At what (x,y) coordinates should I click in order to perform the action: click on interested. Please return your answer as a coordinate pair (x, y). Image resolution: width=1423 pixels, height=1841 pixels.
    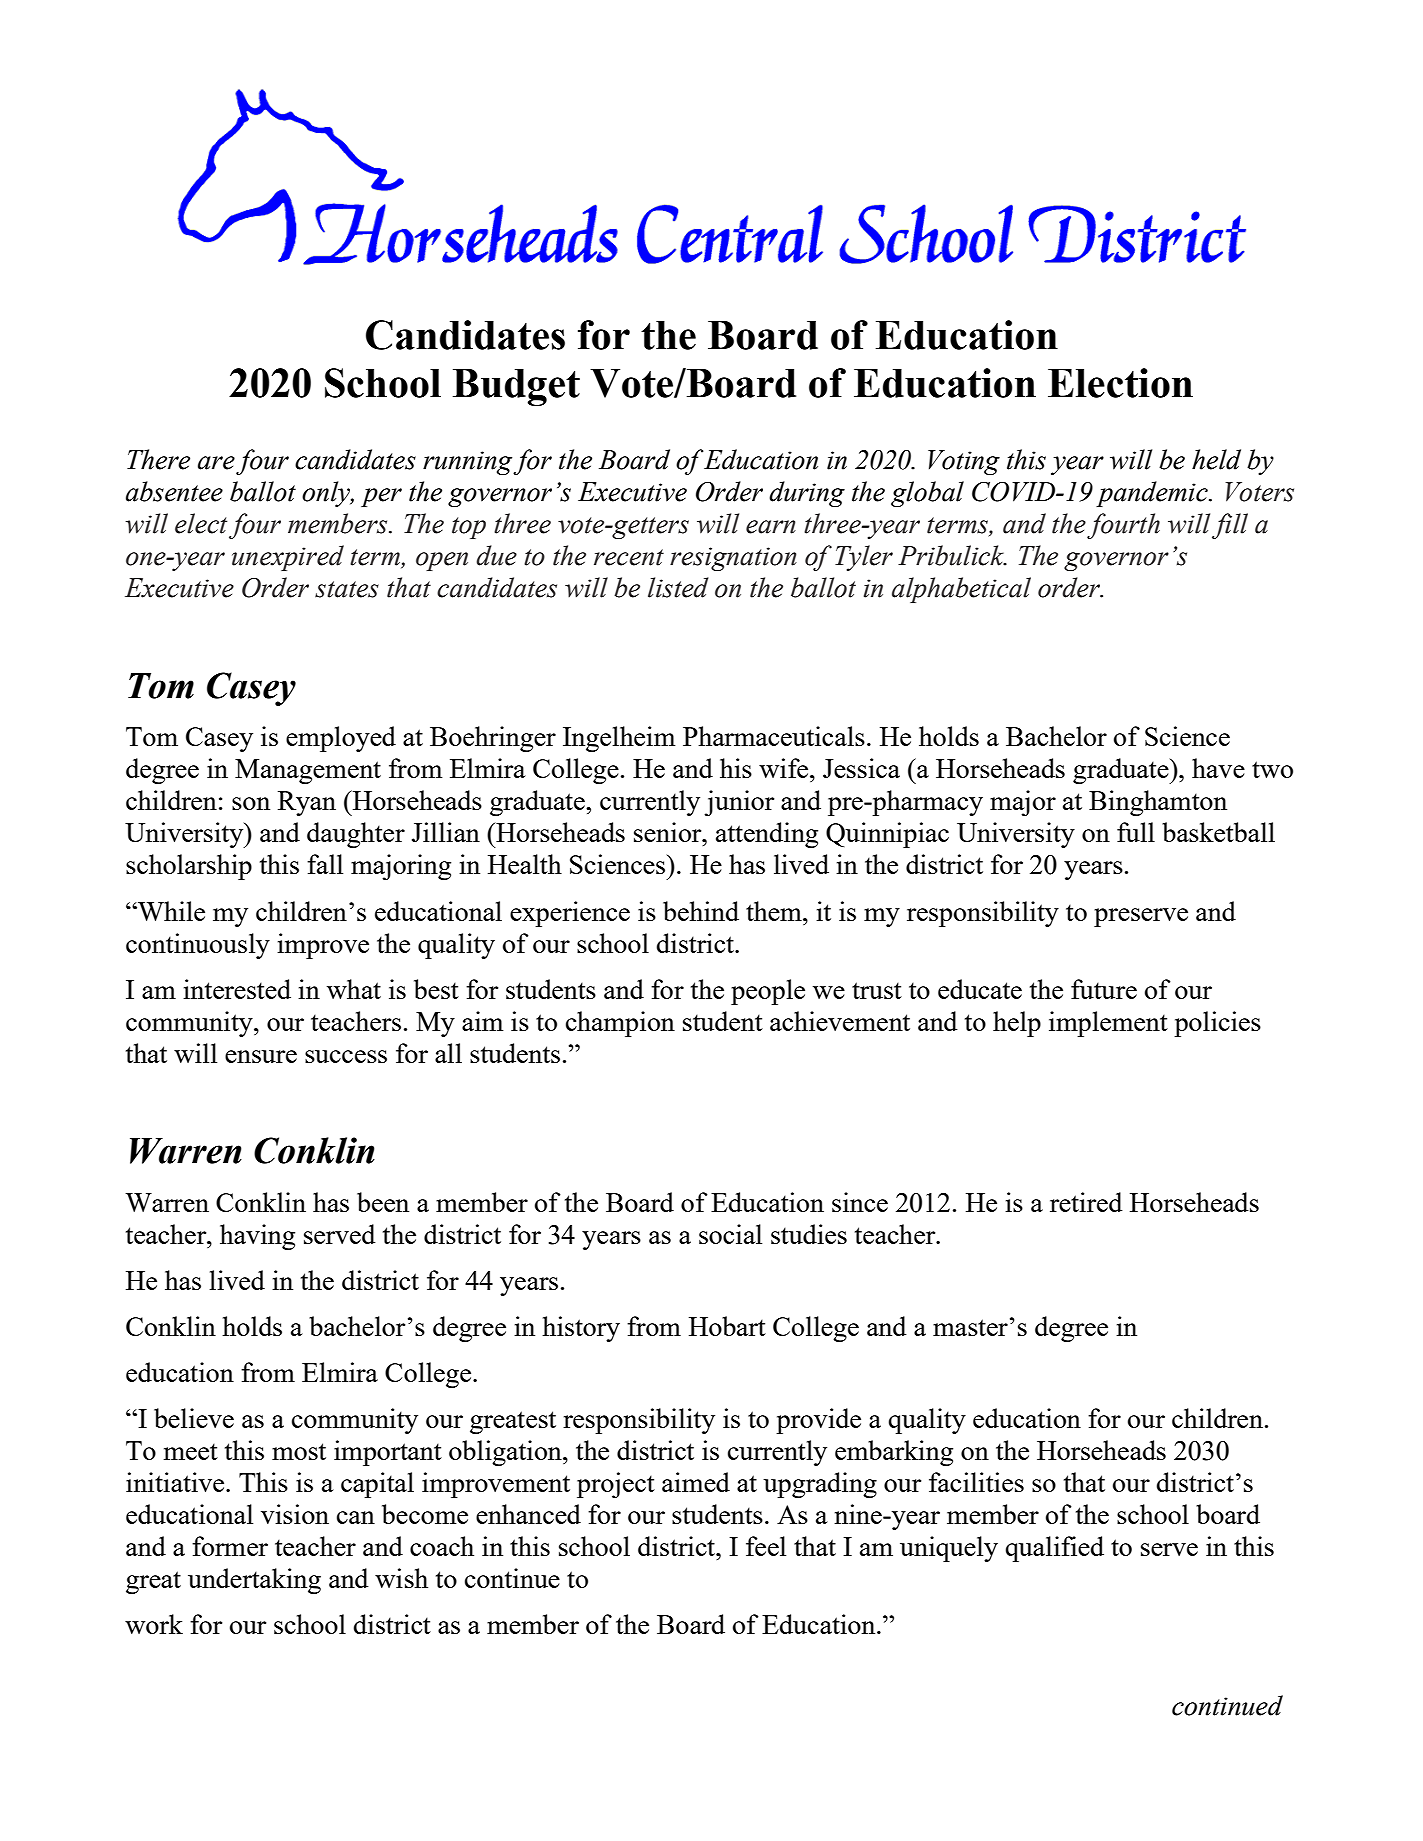
    Looking at the image, I should click on (237, 989).
